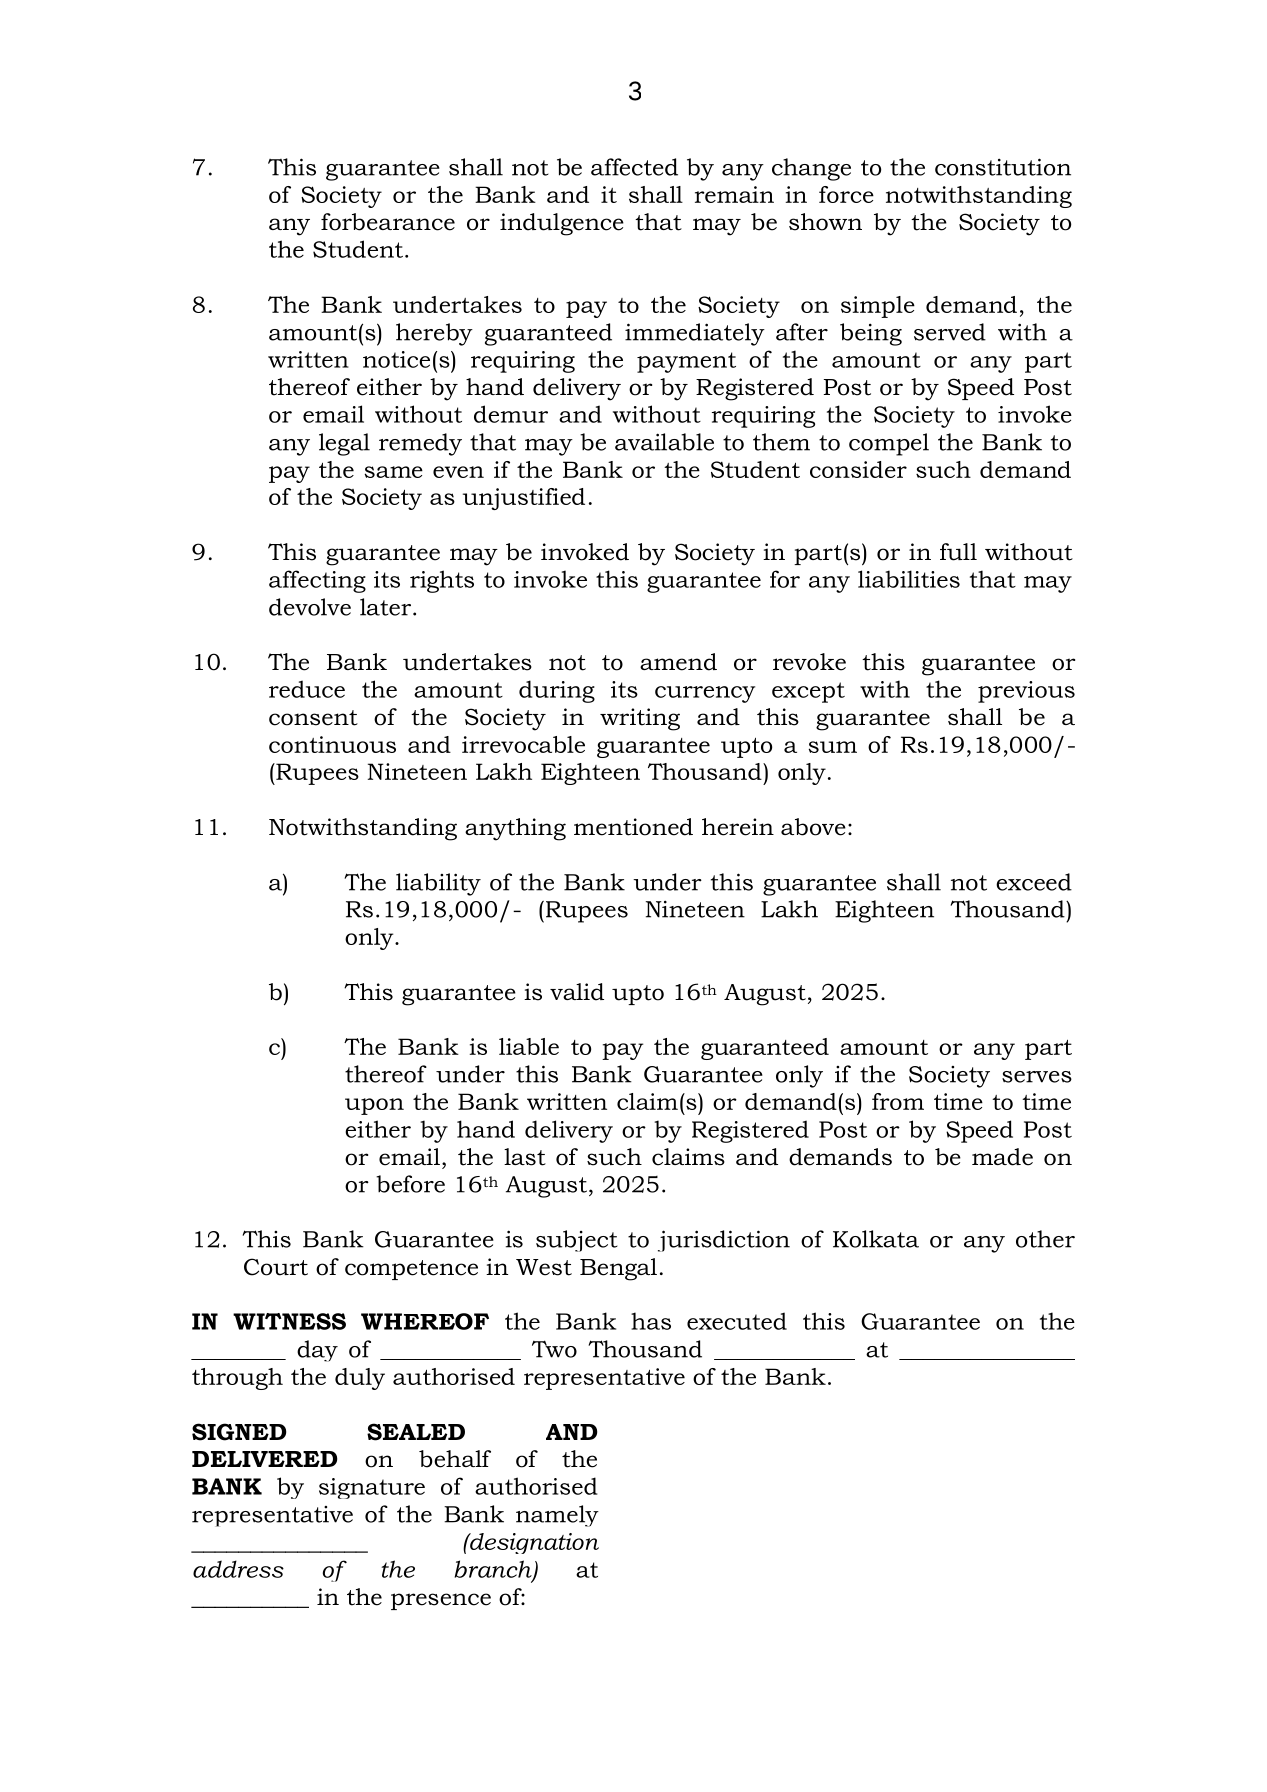  I want to click on Court, so click(276, 1267).
